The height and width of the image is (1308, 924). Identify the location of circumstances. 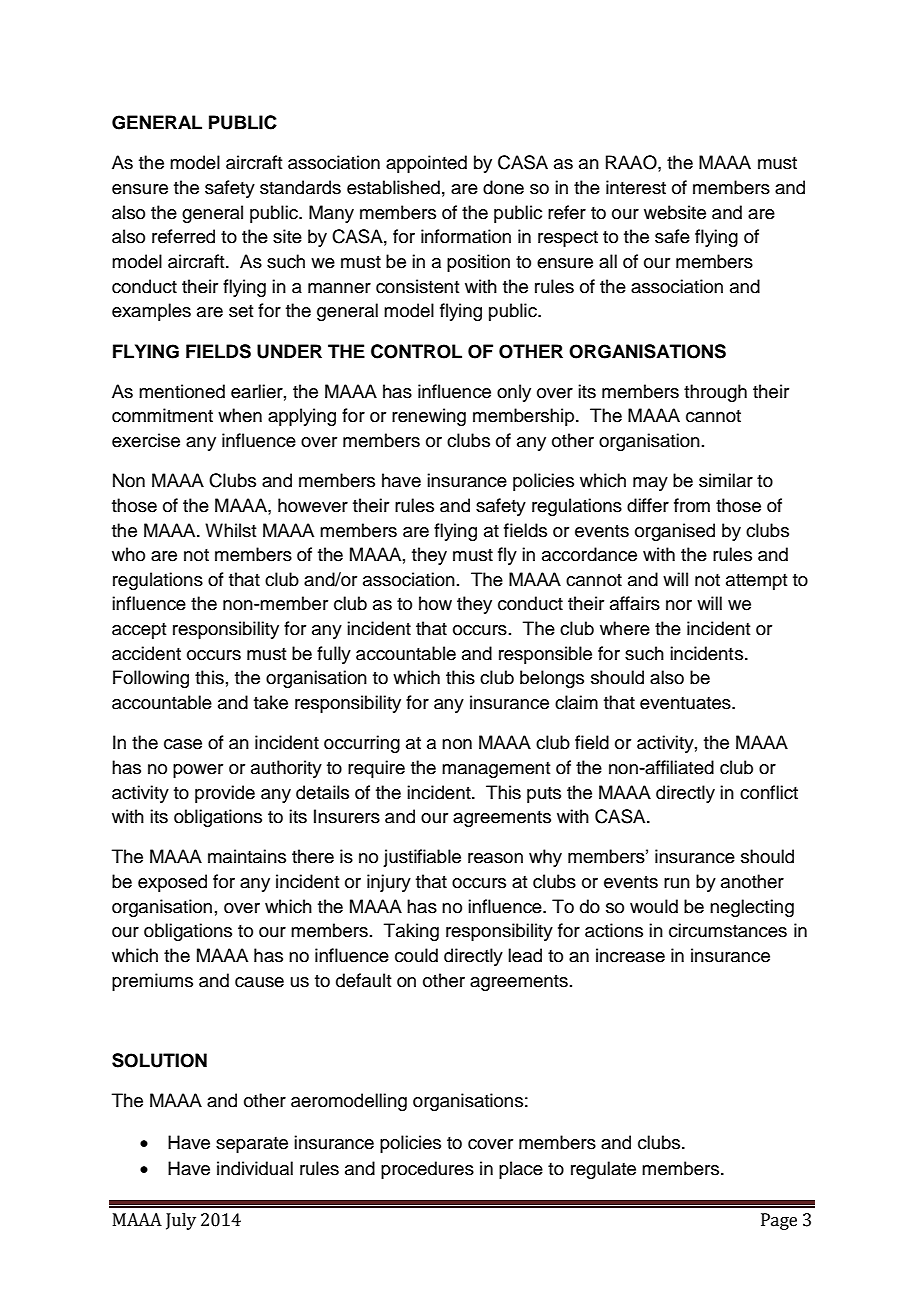
(728, 930).
